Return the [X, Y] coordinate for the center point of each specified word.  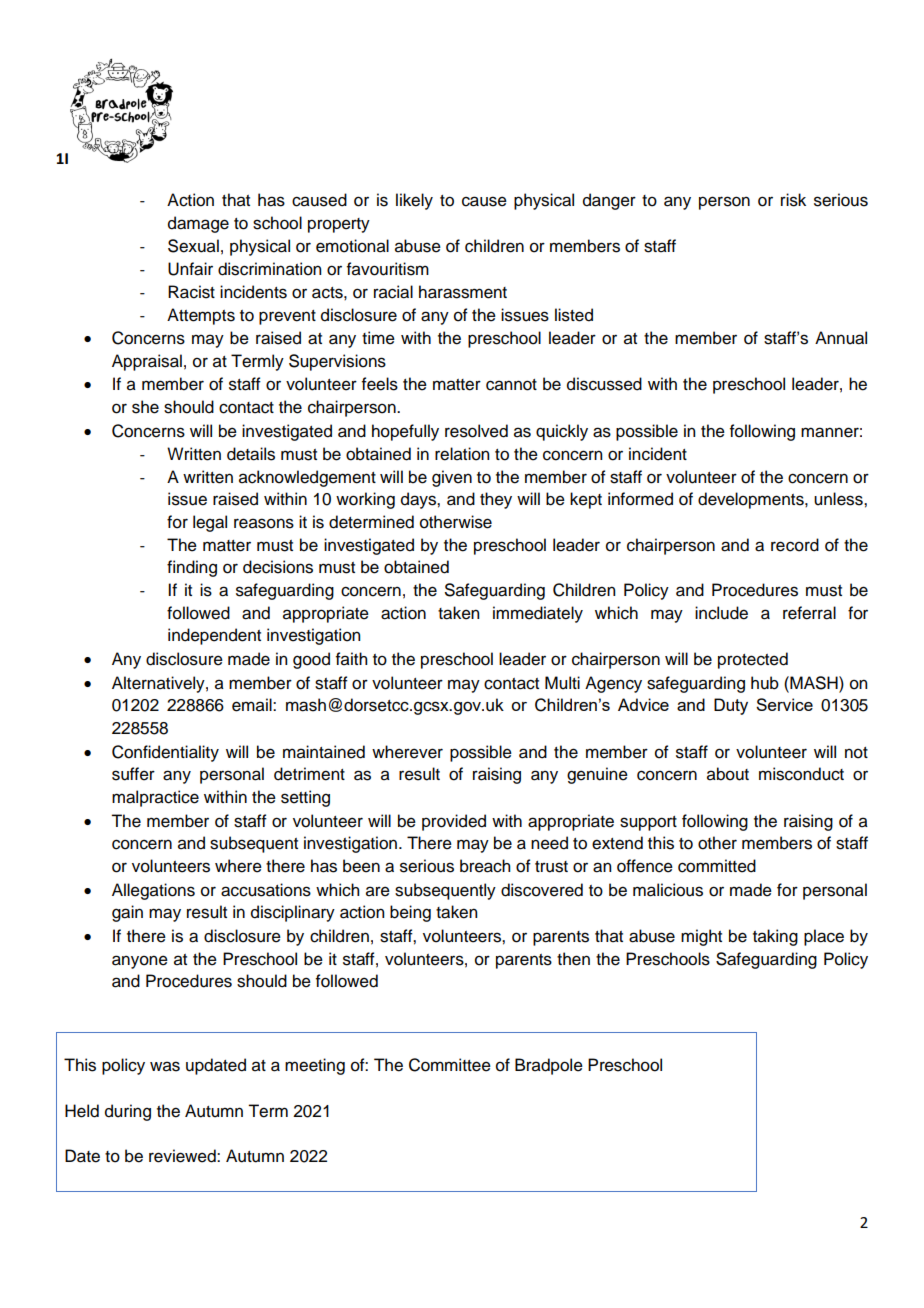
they [496, 500]
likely [414, 201]
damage [198, 224]
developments [752, 500]
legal [210, 523]
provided [454, 822]
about [728, 774]
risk [793, 200]
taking [775, 937]
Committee [450, 1065]
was [165, 1066]
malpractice [155, 798]
